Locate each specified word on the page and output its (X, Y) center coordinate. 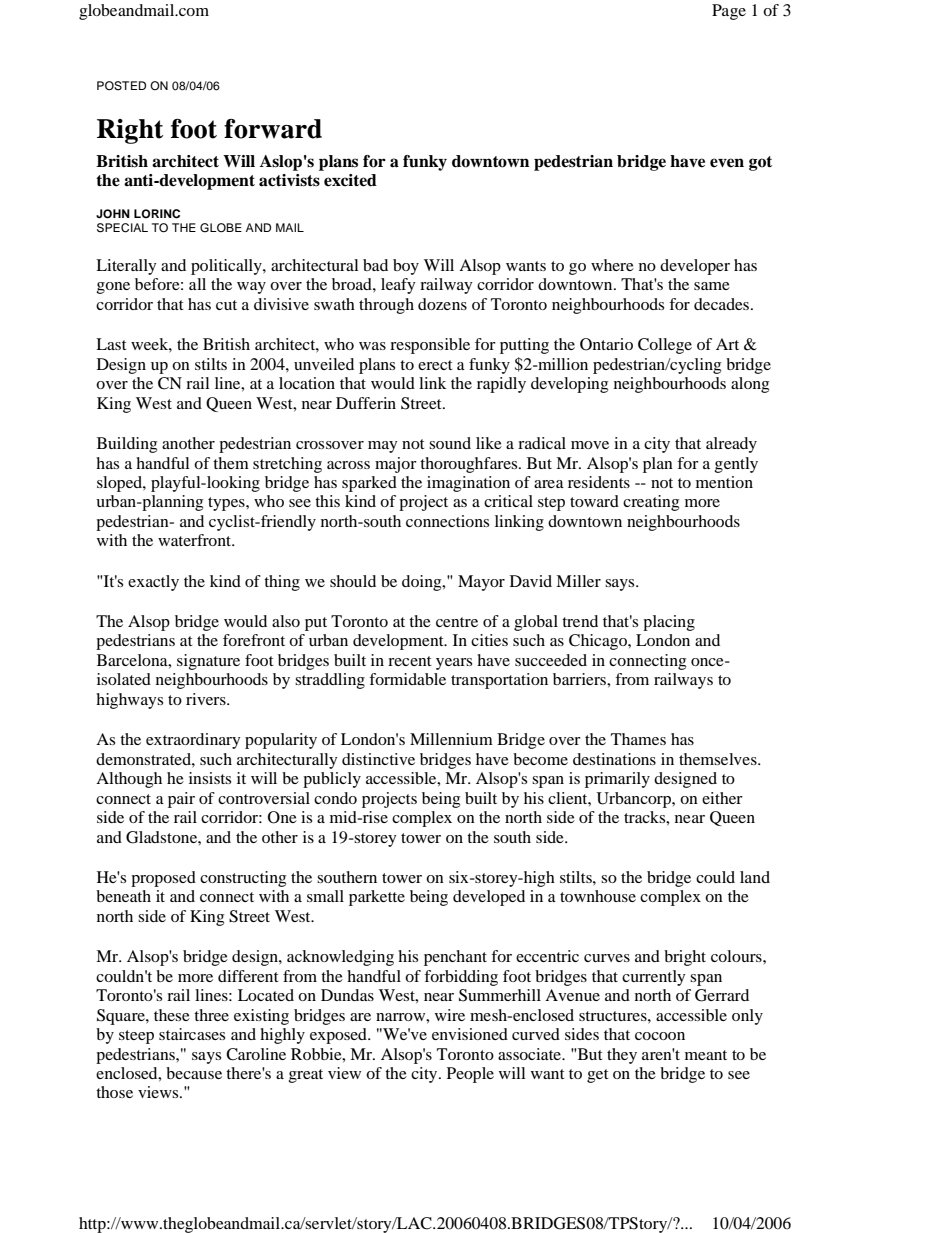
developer (695, 267)
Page (729, 12)
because (194, 1073)
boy (406, 267)
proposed (163, 879)
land (755, 877)
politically (227, 267)
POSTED (121, 86)
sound (450, 443)
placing (669, 623)
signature (208, 662)
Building (127, 445)
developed (489, 898)
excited (350, 180)
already (731, 445)
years (454, 664)
